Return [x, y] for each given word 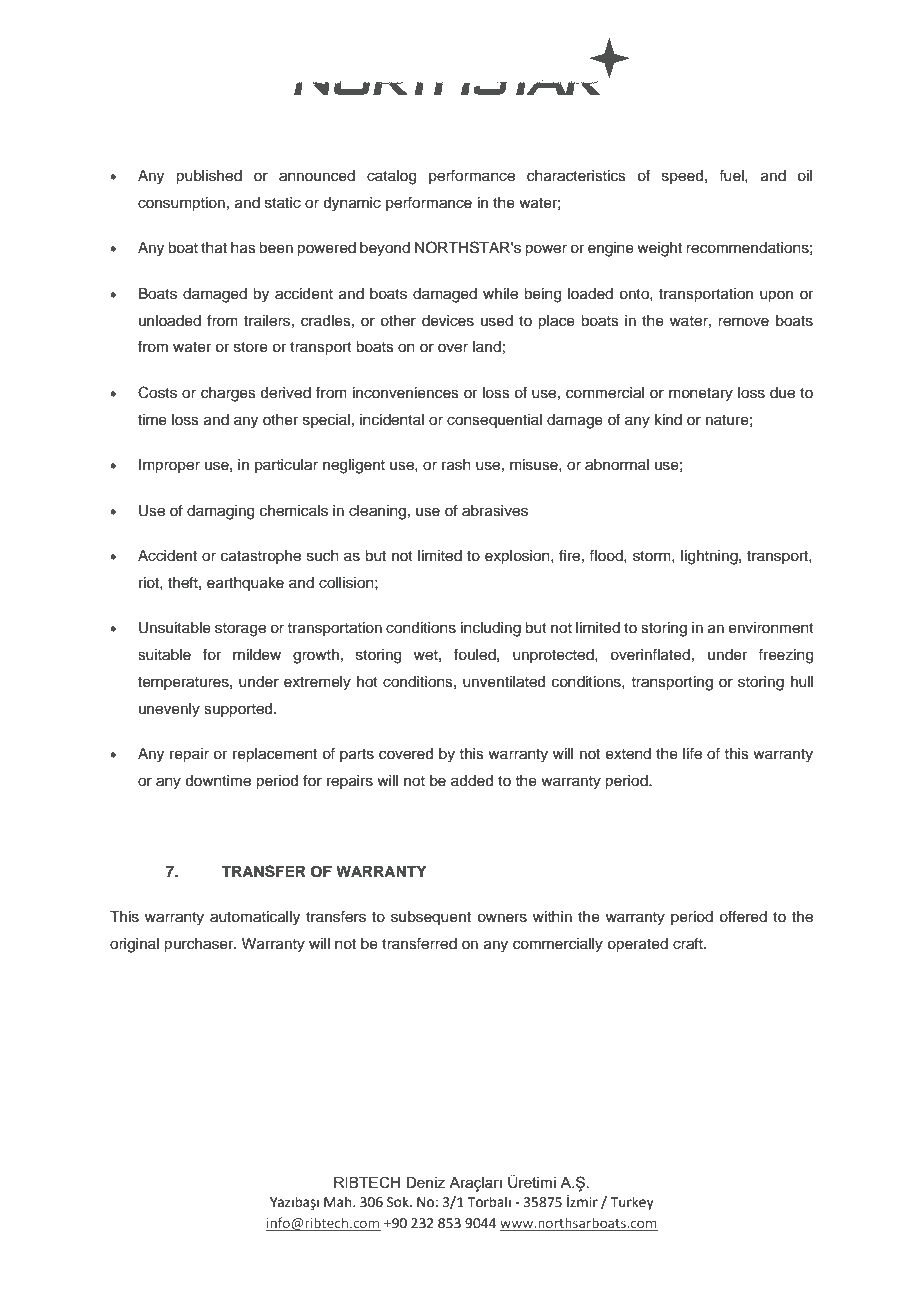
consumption [181, 204]
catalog [391, 177]
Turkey [632, 1203]
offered [743, 916]
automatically [255, 918]
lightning [710, 557]
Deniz [425, 1182]
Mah [339, 1202]
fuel [732, 175]
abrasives [495, 511]
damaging [220, 512]
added [472, 781]
